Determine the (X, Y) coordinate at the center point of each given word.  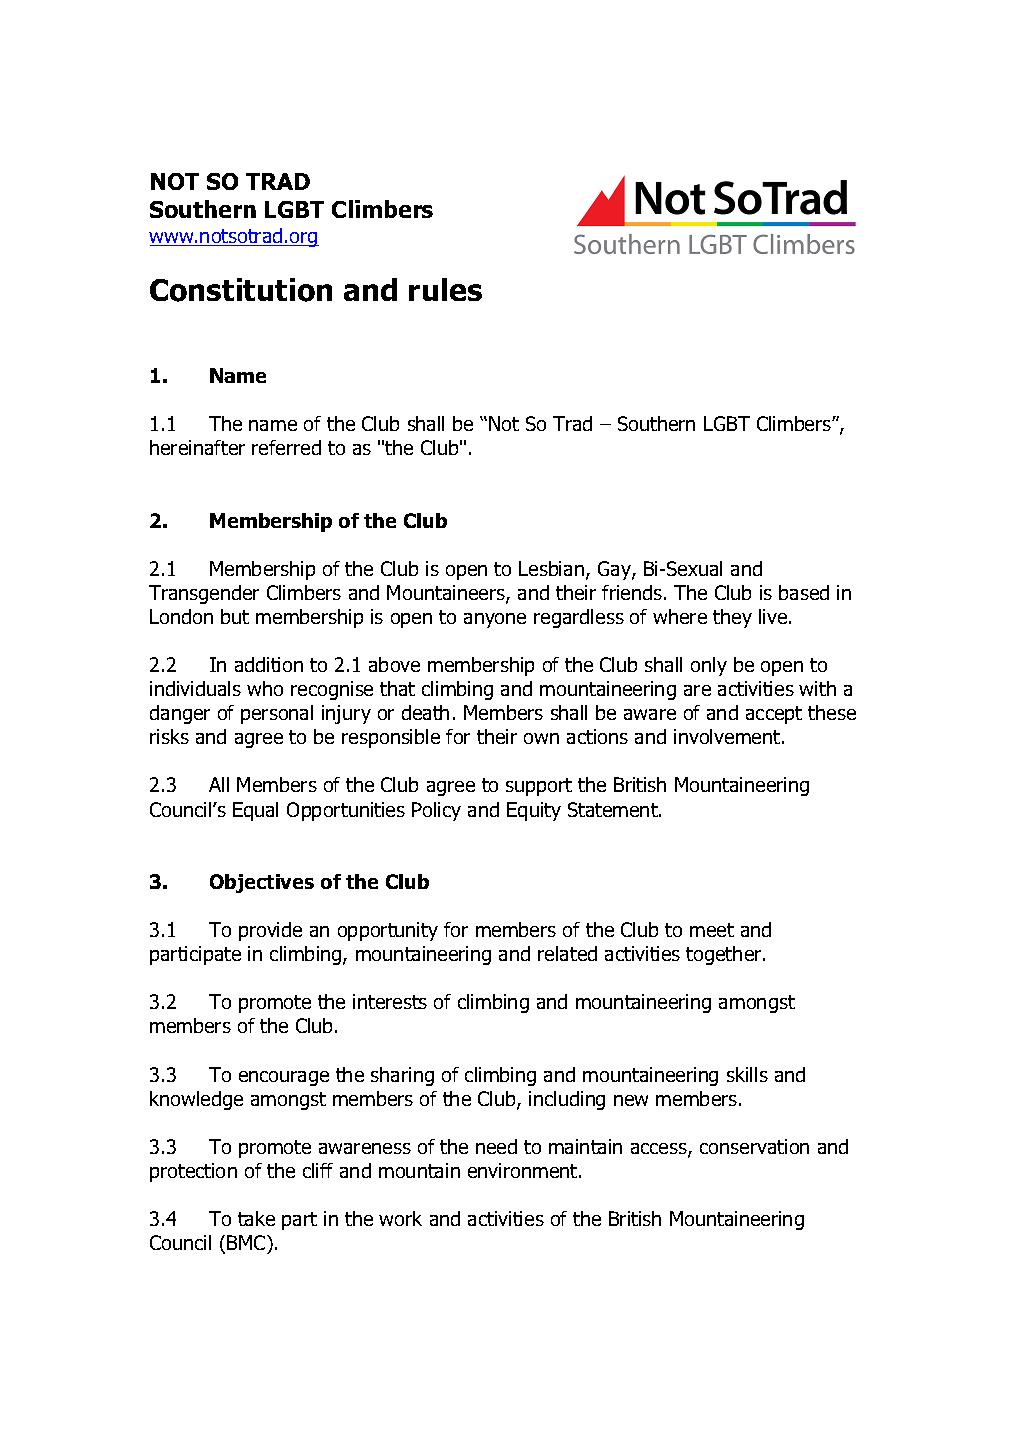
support (539, 787)
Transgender (204, 594)
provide (270, 931)
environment (524, 1170)
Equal (255, 811)
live (774, 616)
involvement (728, 736)
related (567, 953)
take (256, 1218)
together (725, 955)
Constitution (241, 290)
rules (445, 289)
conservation (754, 1146)
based (804, 592)
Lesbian (551, 568)
